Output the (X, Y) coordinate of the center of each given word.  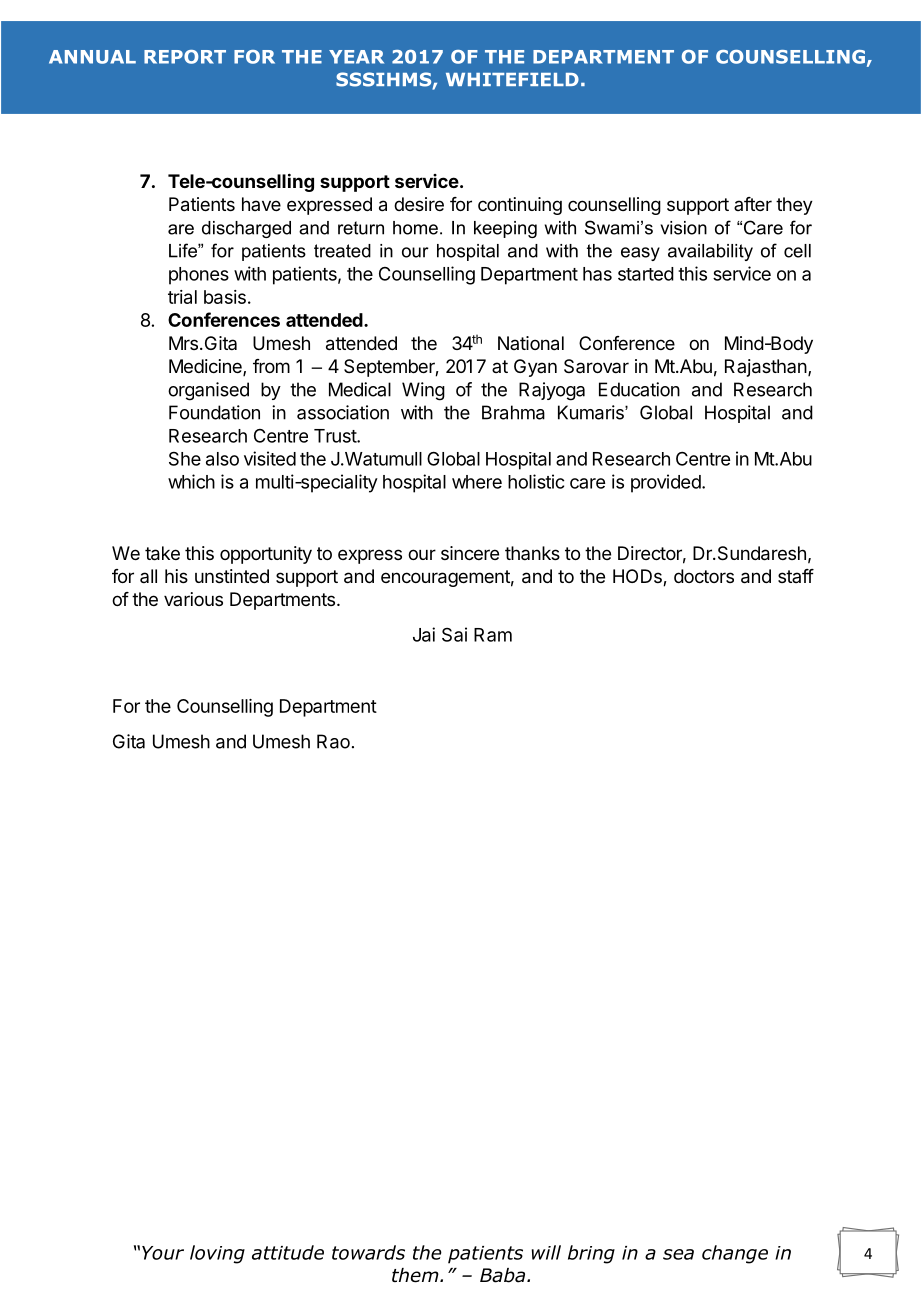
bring (591, 1254)
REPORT (185, 57)
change (735, 1254)
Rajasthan (766, 368)
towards (368, 1252)
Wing (423, 391)
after (753, 204)
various (193, 599)
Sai (454, 634)
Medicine (206, 367)
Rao (333, 741)
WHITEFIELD (512, 79)
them (416, 1275)
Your (163, 1253)
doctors (704, 576)
